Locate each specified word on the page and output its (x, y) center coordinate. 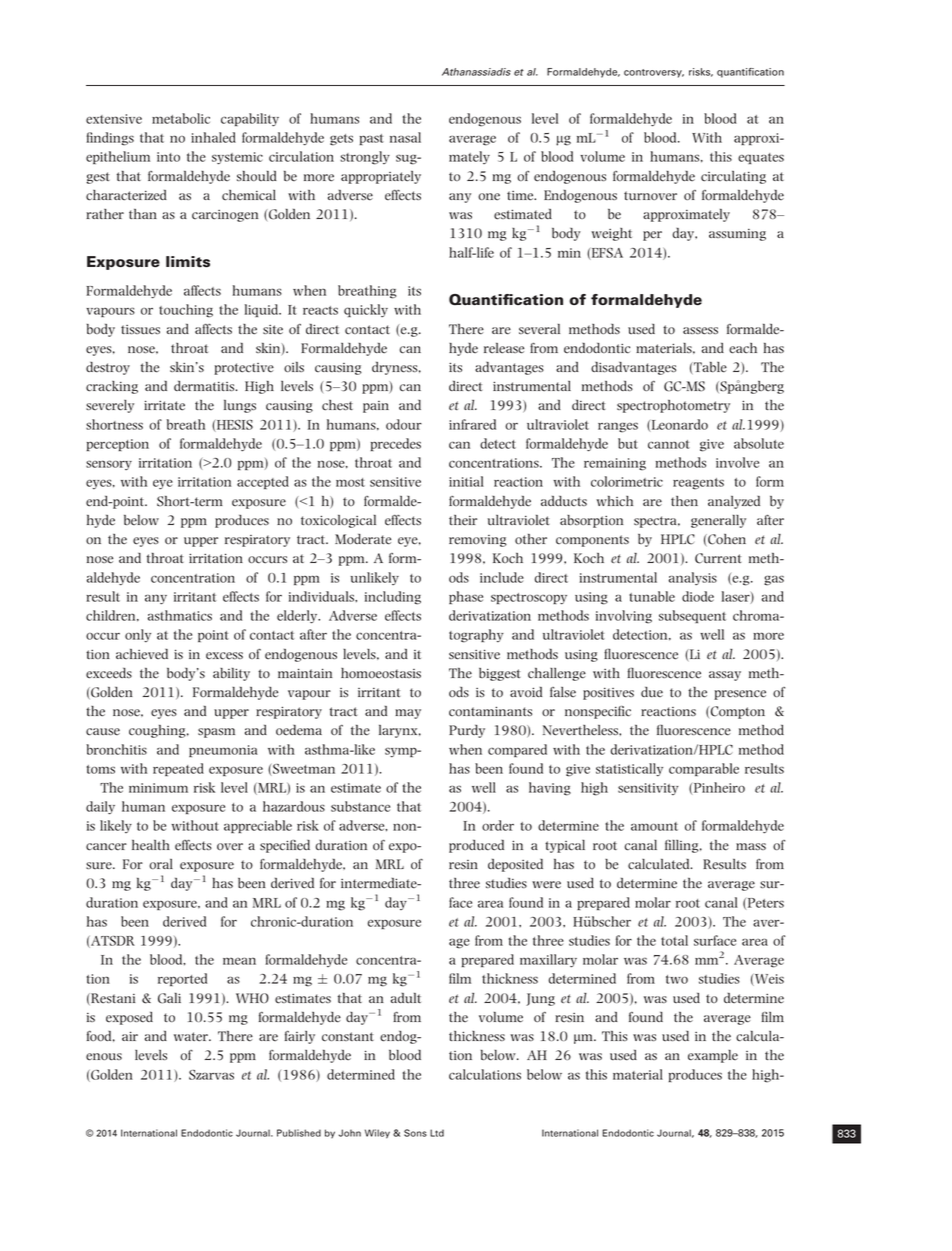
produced (476, 846)
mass (751, 846)
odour (404, 424)
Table (709, 367)
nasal (405, 137)
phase (466, 597)
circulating (733, 177)
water (192, 1037)
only (138, 635)
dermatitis (205, 386)
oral (161, 864)
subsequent (692, 616)
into (168, 157)
